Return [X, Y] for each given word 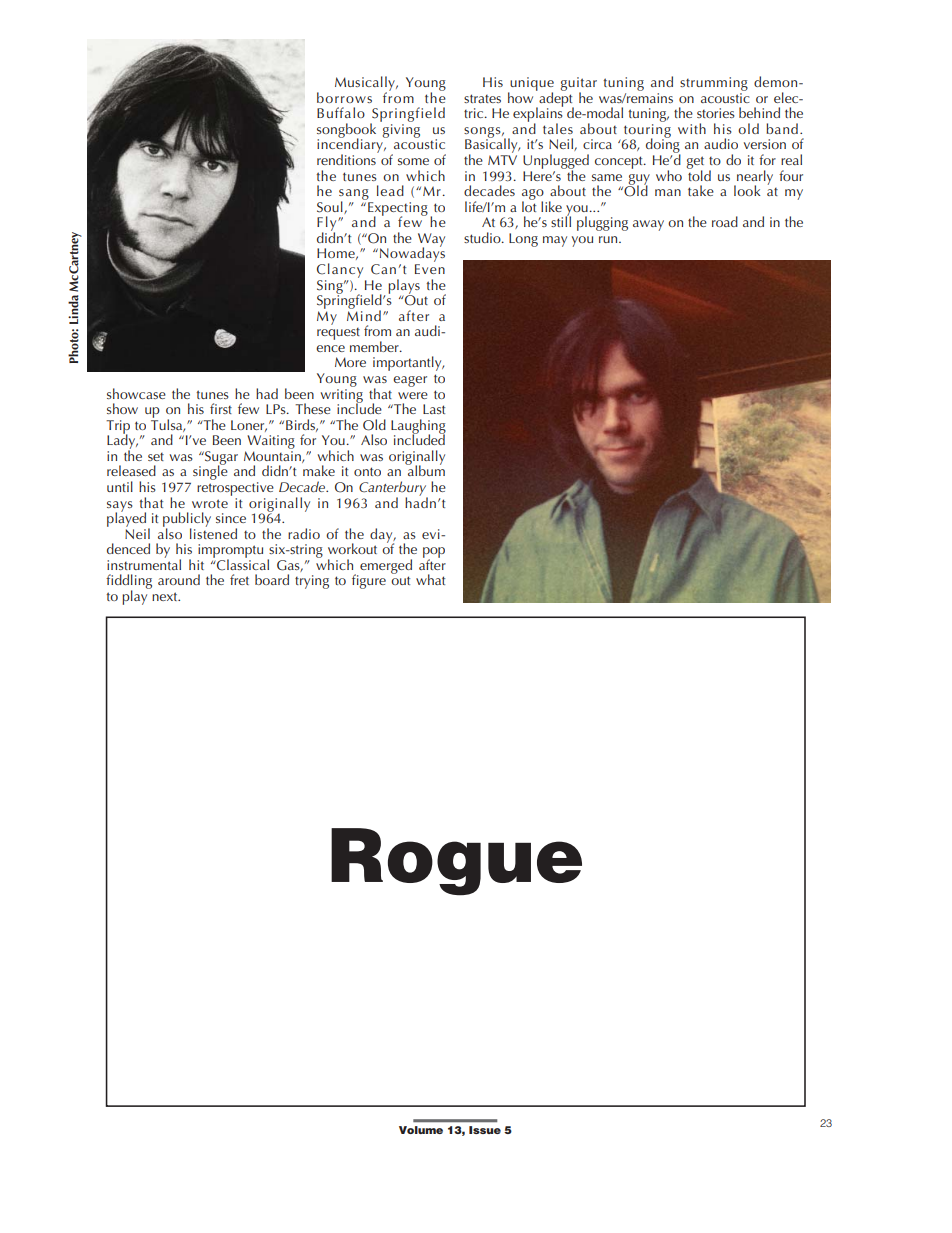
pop [434, 553]
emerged [386, 566]
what [430, 579]
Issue [485, 1130]
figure [369, 581]
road [725, 221]
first [221, 408]
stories [716, 113]
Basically [492, 146]
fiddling [129, 583]
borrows [344, 97]
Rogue [456, 862]
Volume [421, 1130]
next [166, 596]
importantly [408, 363]
